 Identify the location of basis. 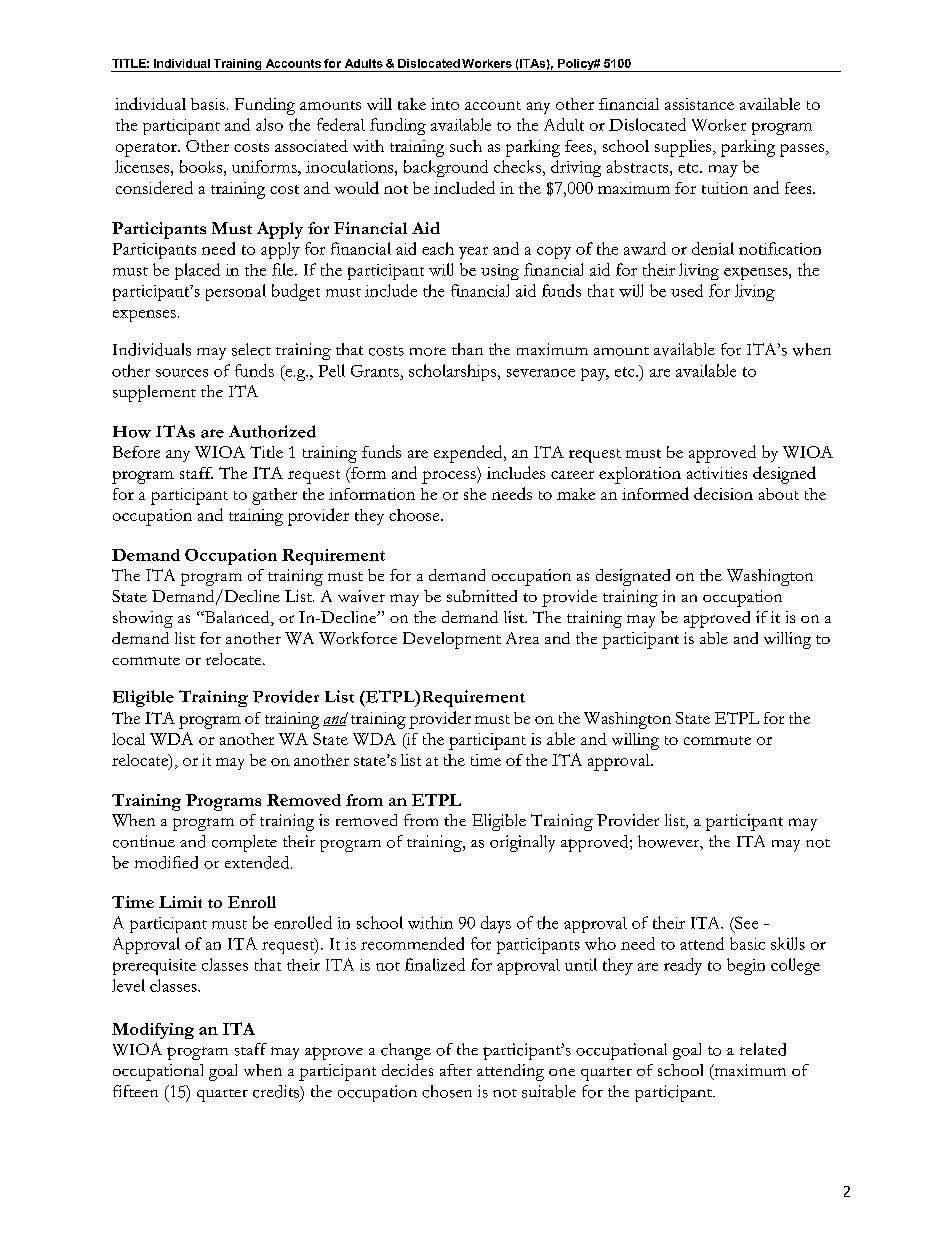
(208, 104).
